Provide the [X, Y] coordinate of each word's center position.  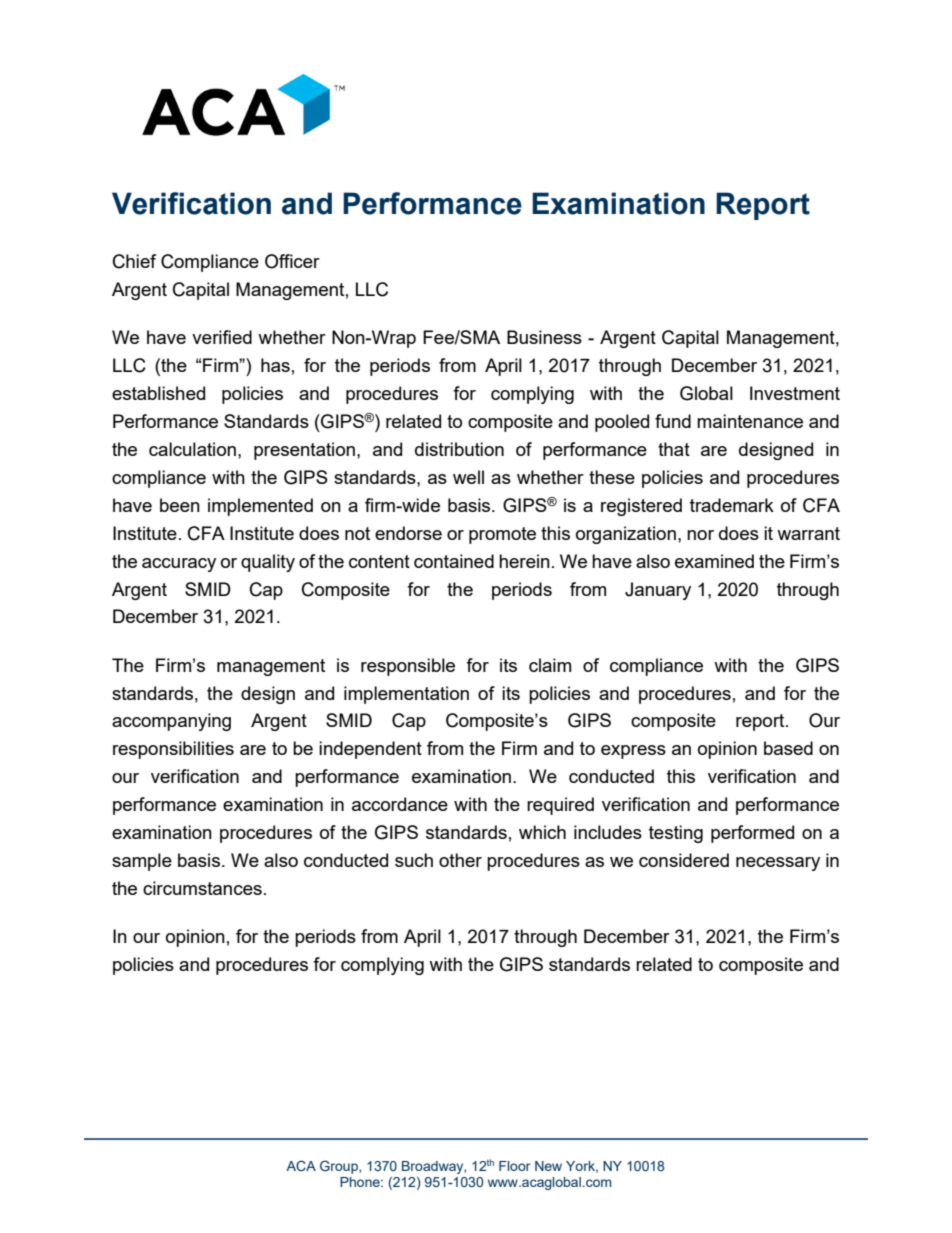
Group [340, 1167]
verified [222, 337]
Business [544, 337]
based [788, 748]
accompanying [171, 722]
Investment [795, 393]
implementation [406, 695]
